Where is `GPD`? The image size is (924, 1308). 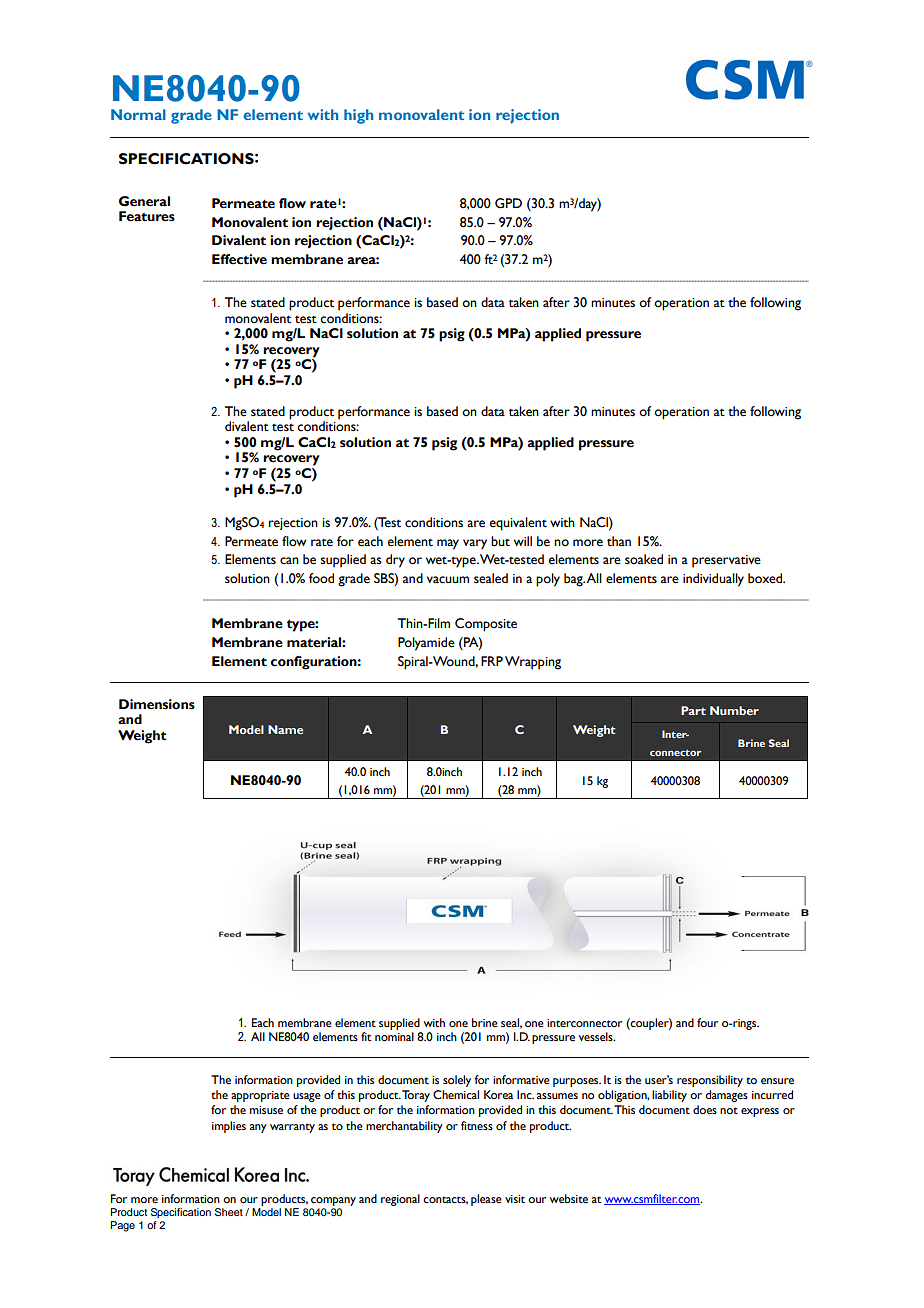
GPD is located at coordinates (508, 203).
